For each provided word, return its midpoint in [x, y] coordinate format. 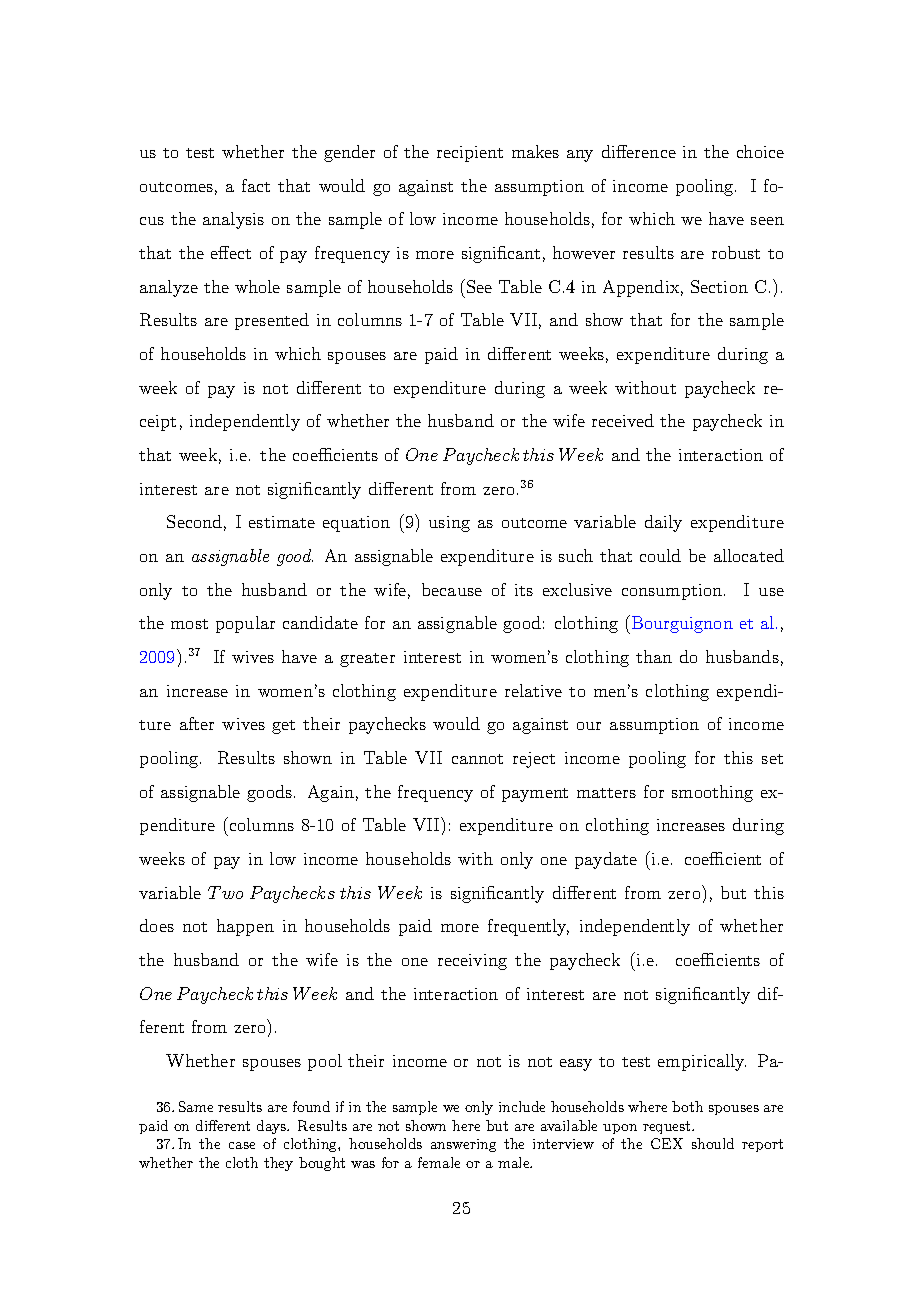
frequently [528, 927]
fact [256, 185]
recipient [470, 154]
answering [463, 1145]
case [242, 1145]
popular [245, 624]
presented [272, 321]
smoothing [712, 793]
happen [245, 927]
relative [533, 690]
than [654, 656]
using [449, 524]
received [623, 420]
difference [639, 151]
